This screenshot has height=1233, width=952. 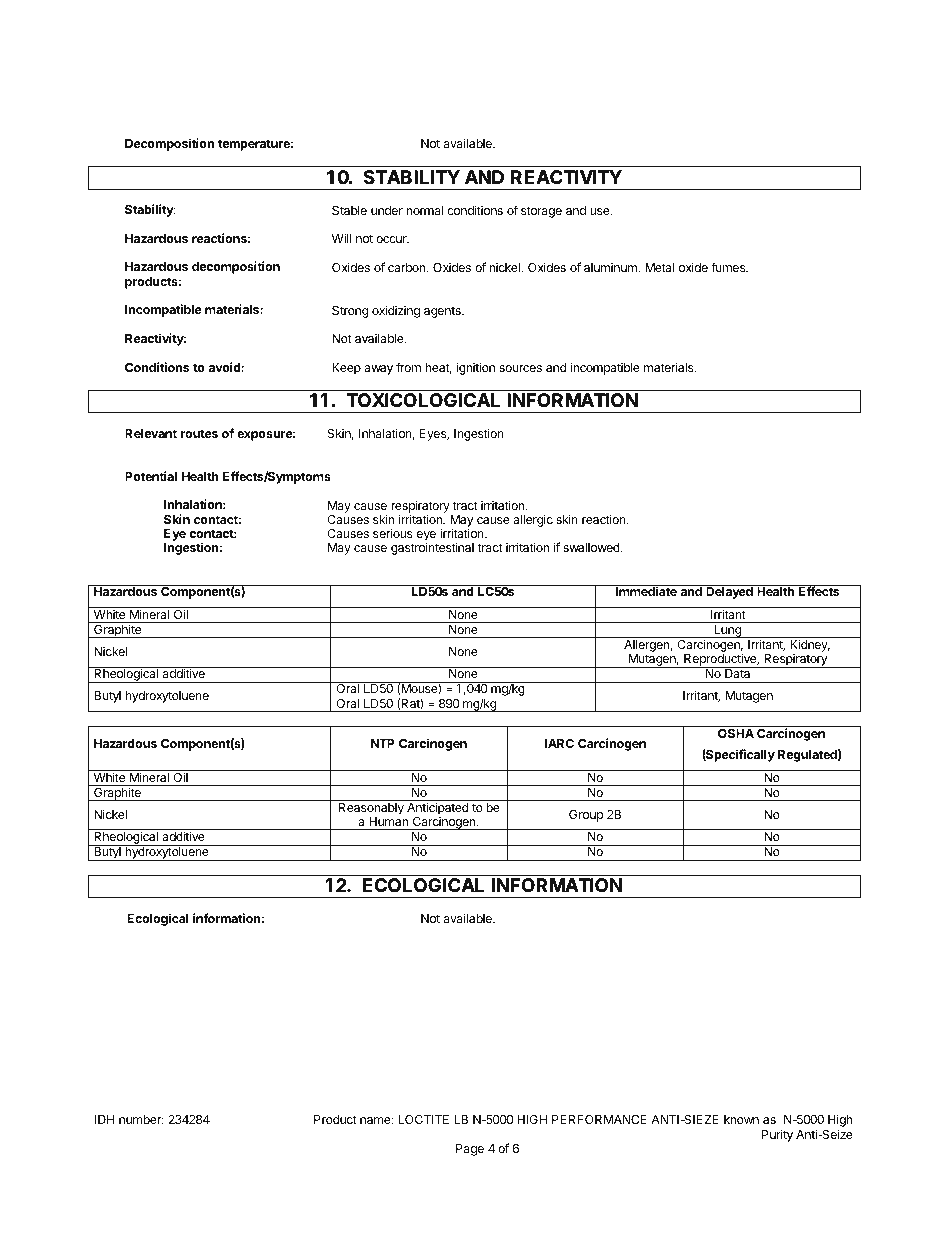 I want to click on Will, so click(x=341, y=238).
